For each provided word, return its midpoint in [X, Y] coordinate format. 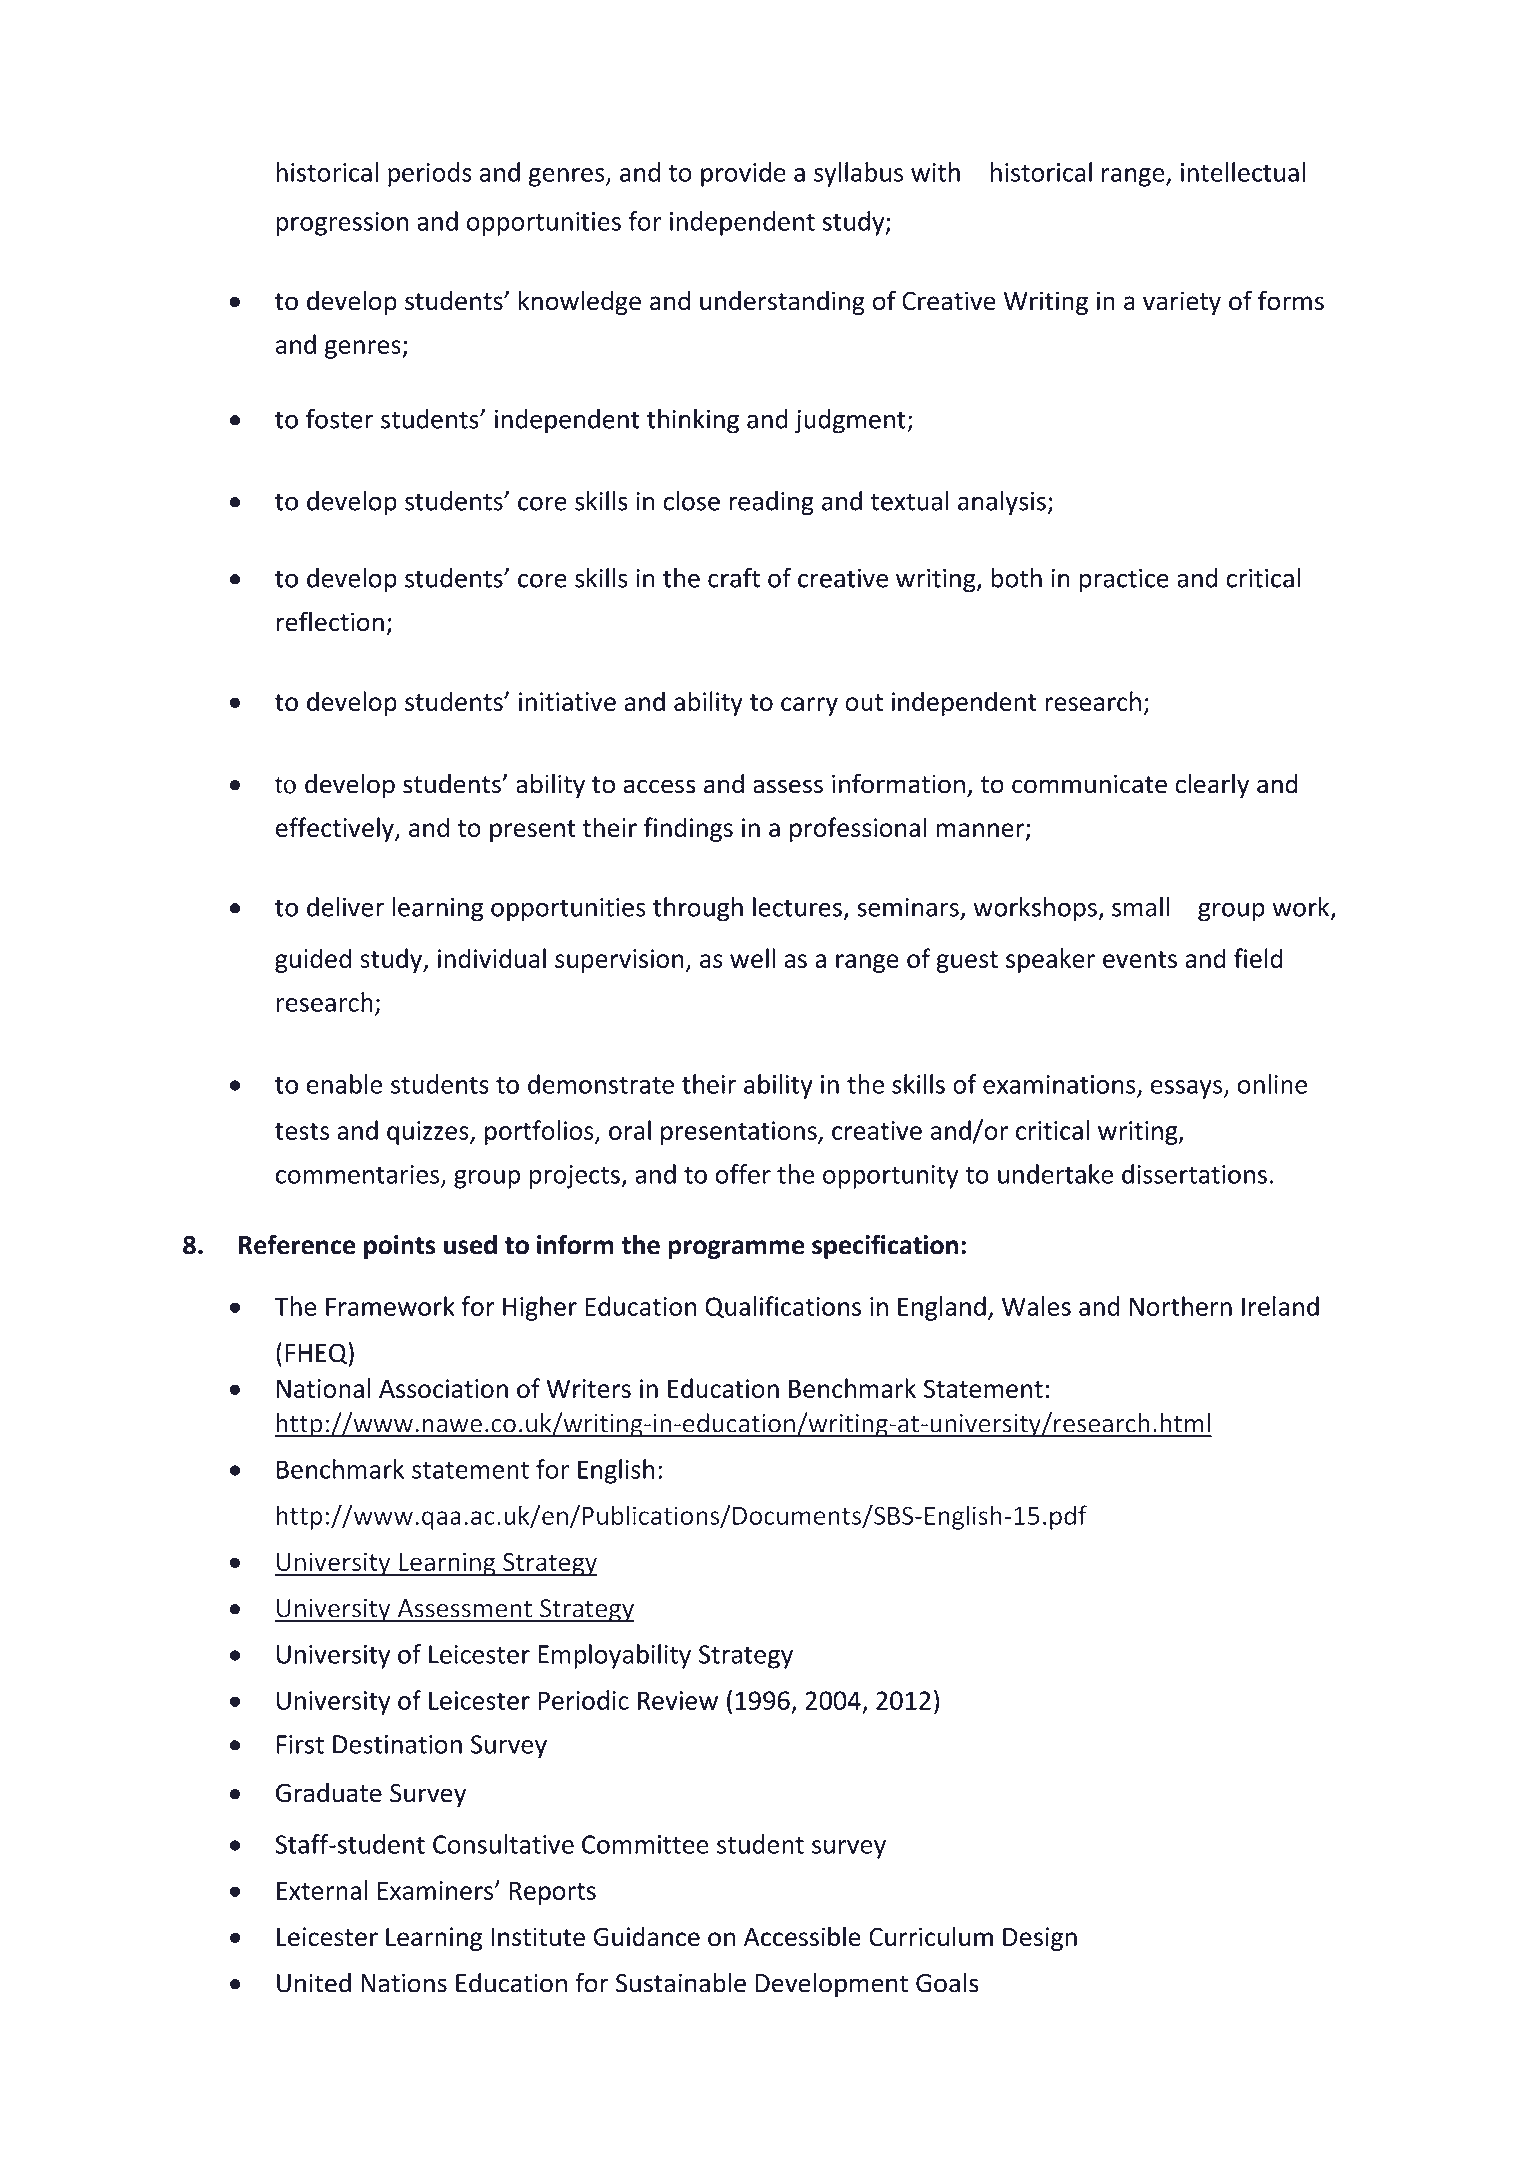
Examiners [435, 1890]
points [400, 1247]
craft [734, 578]
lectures [797, 907]
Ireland [1280, 1306]
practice [1124, 581]
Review [678, 1700]
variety [1182, 303]
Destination [397, 1744]
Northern [1181, 1306]
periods [430, 174]
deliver [345, 907]
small [1140, 907]
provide [743, 174]
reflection [330, 621]
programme [737, 1249]
